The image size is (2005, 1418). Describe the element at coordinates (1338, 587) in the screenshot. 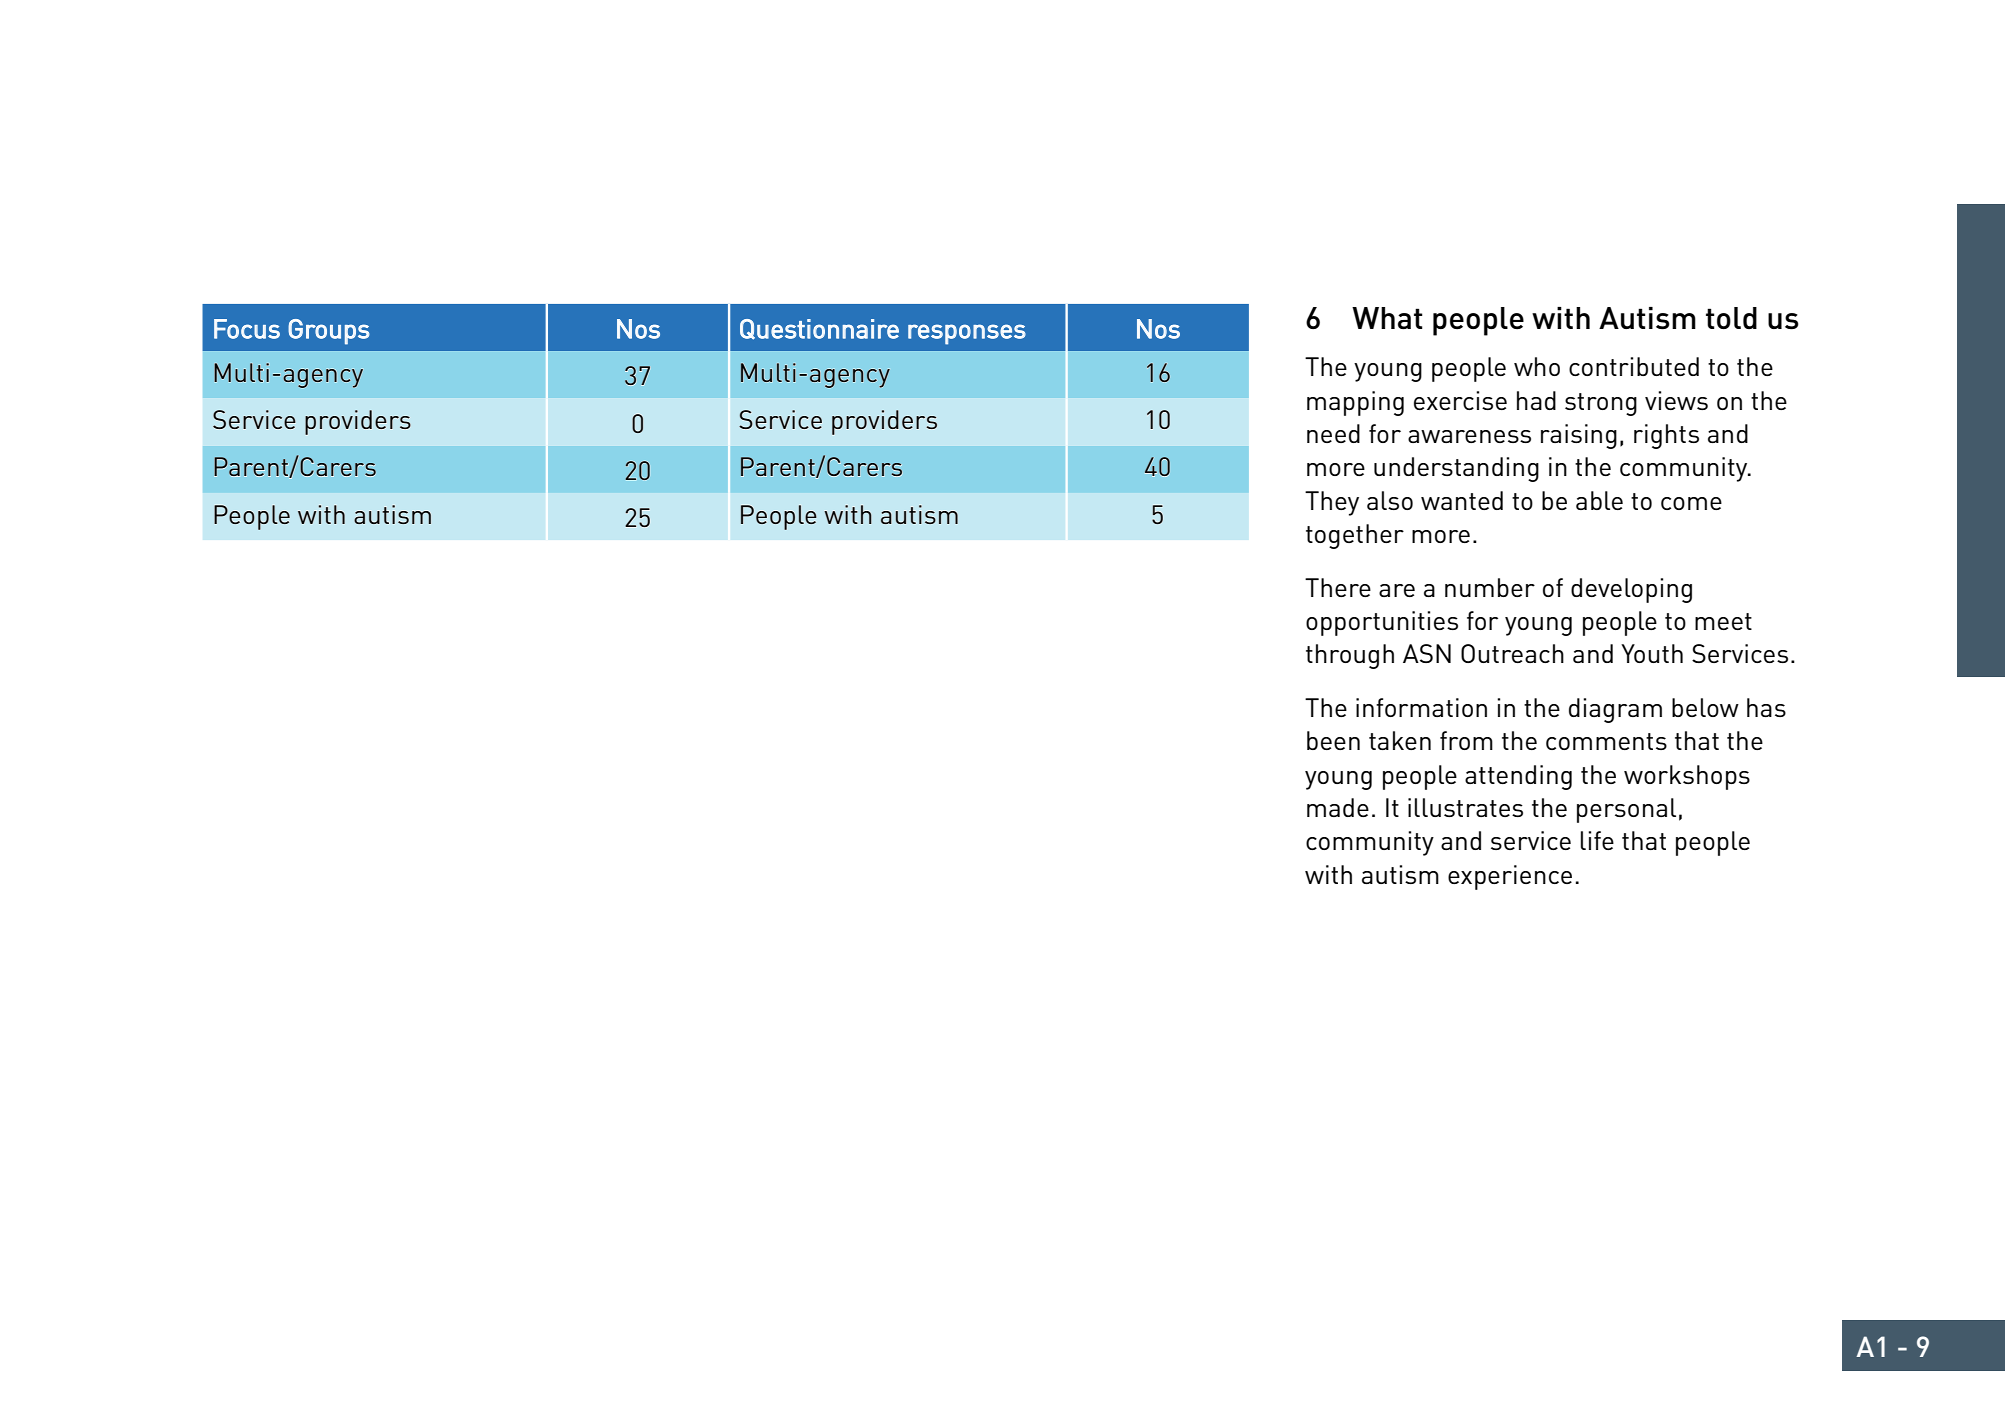

I see `There` at that location.
